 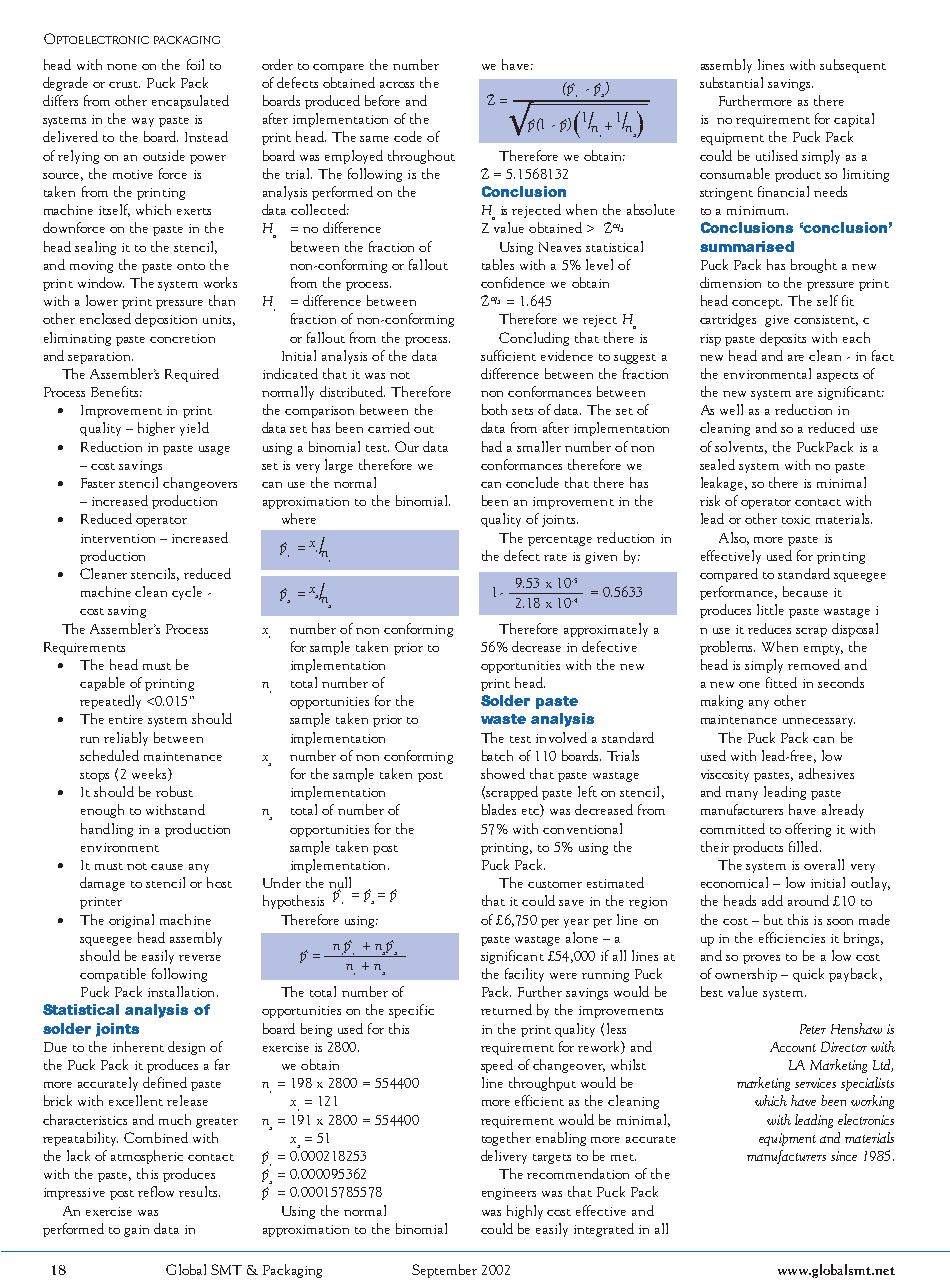 I want to click on way, so click(x=143, y=122).
